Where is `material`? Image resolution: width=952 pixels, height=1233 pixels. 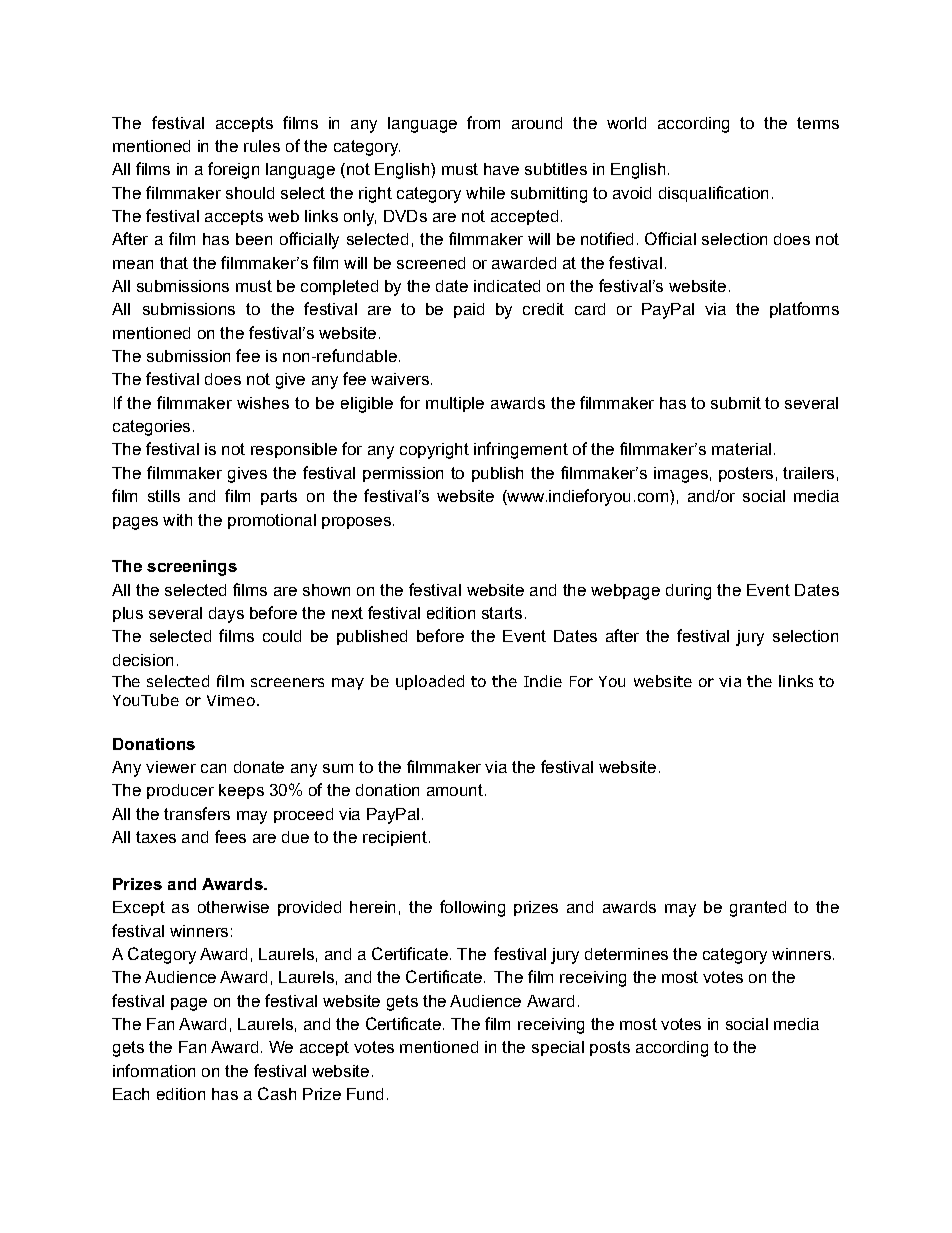 material is located at coordinates (741, 449).
